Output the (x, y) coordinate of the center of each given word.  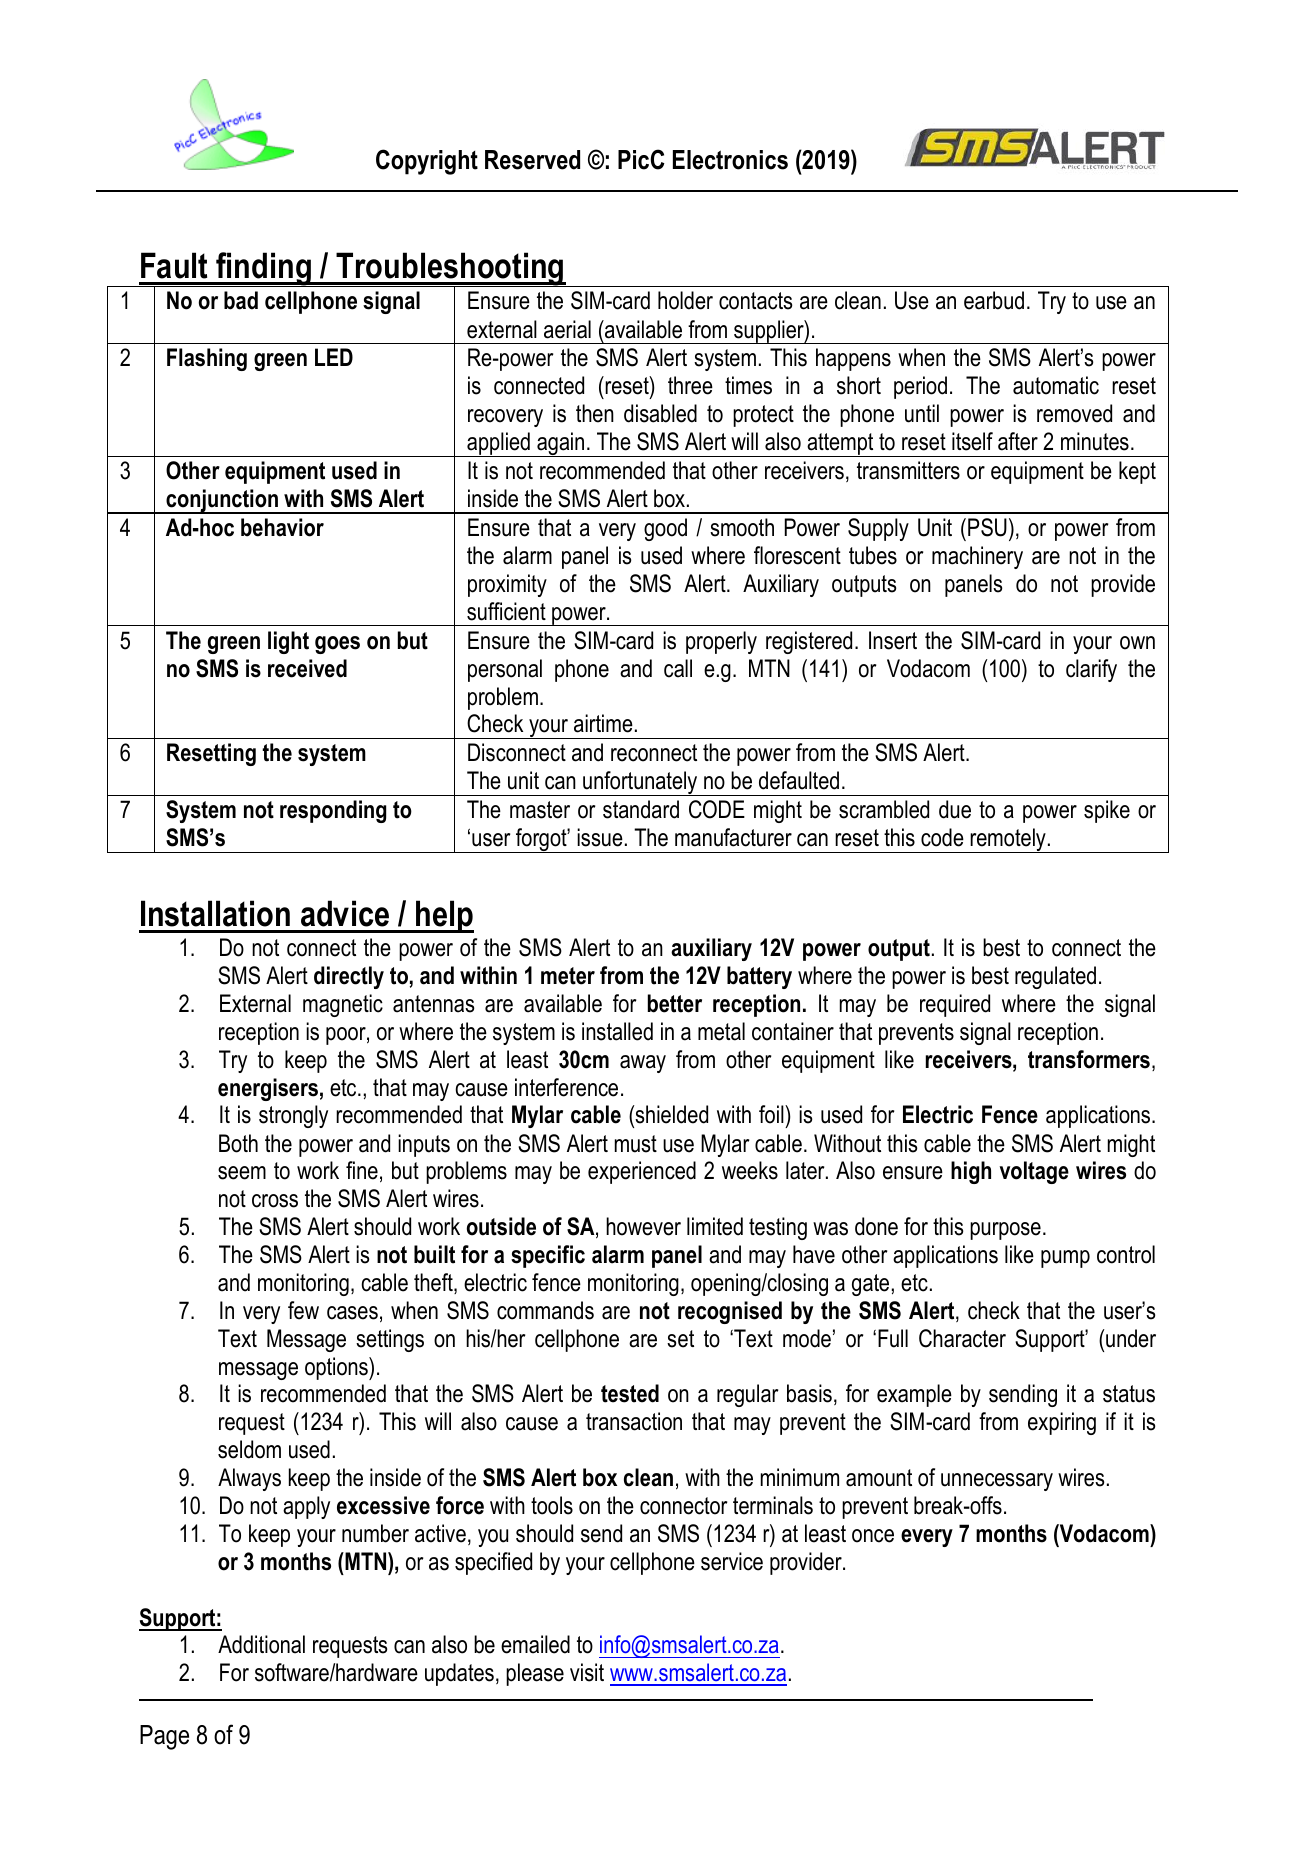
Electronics (730, 160)
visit (587, 1672)
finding (263, 269)
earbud (994, 300)
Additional (261, 1644)
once (873, 1536)
